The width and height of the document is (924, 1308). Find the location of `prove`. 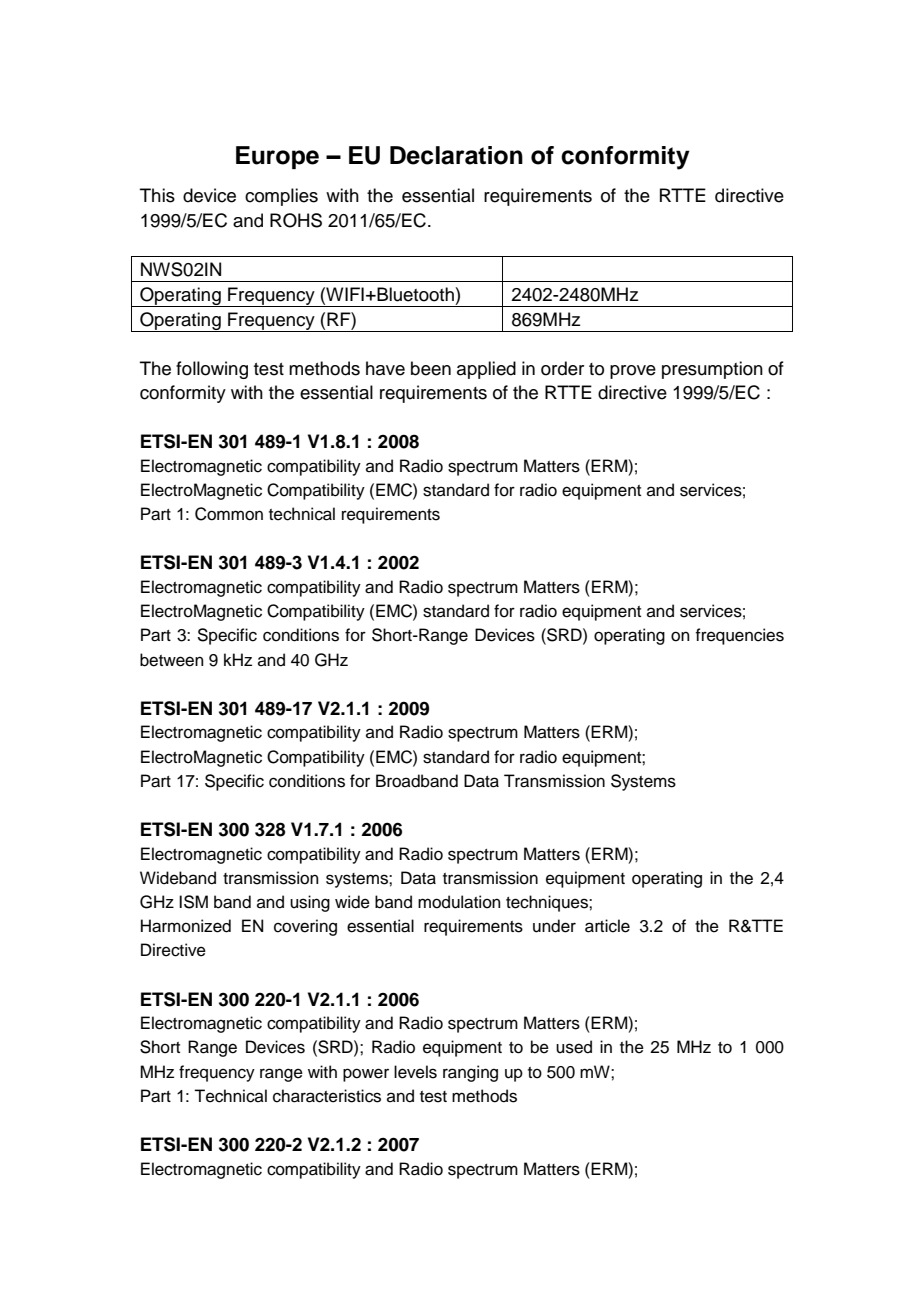

prove is located at coordinates (633, 372).
